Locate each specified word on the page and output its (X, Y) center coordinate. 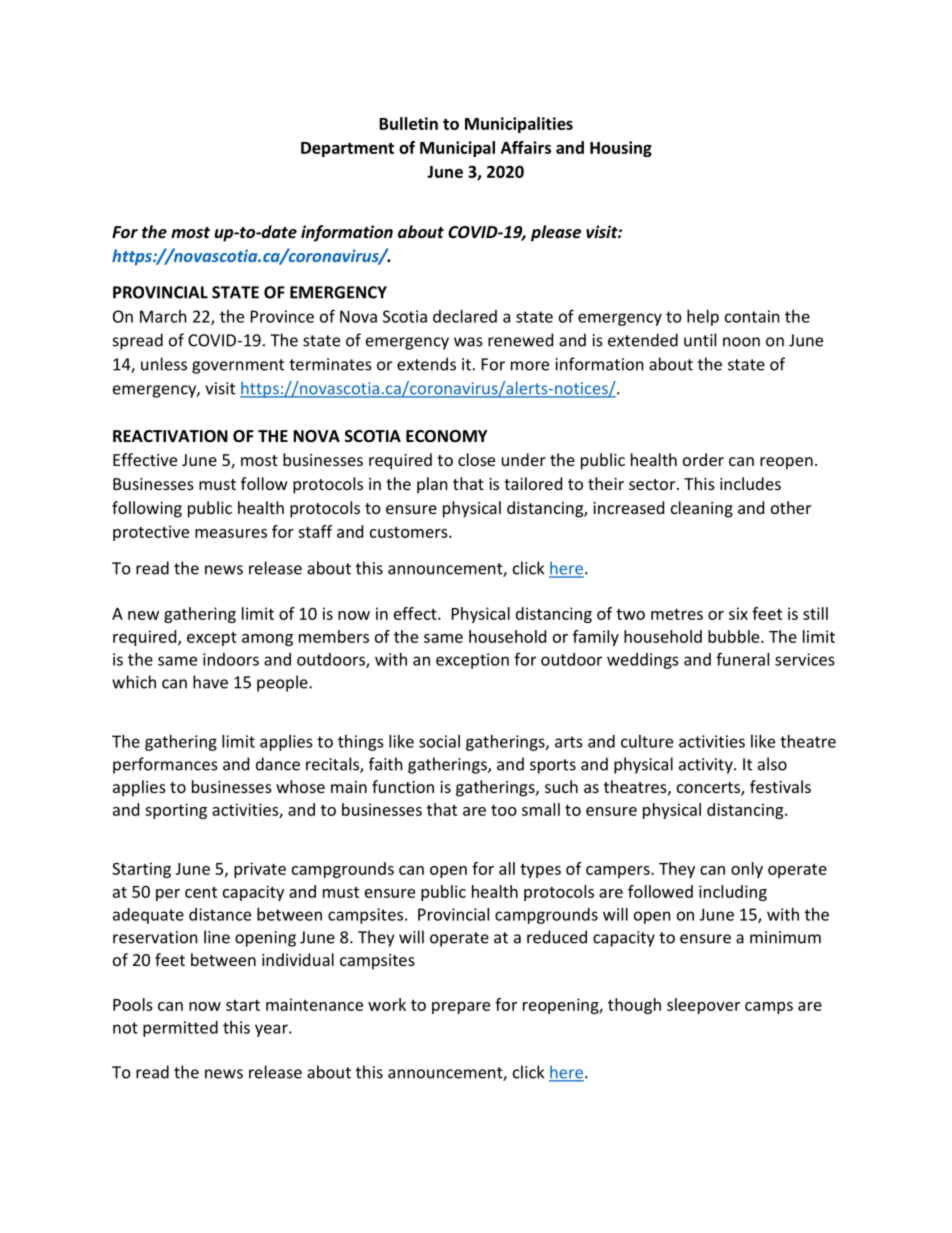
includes (750, 483)
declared (465, 316)
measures (231, 533)
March (163, 316)
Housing (621, 149)
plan (432, 485)
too (504, 810)
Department (347, 149)
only (747, 870)
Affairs (526, 147)
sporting (176, 811)
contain (752, 316)
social (439, 741)
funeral (742, 659)
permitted (180, 1029)
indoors (231, 659)
